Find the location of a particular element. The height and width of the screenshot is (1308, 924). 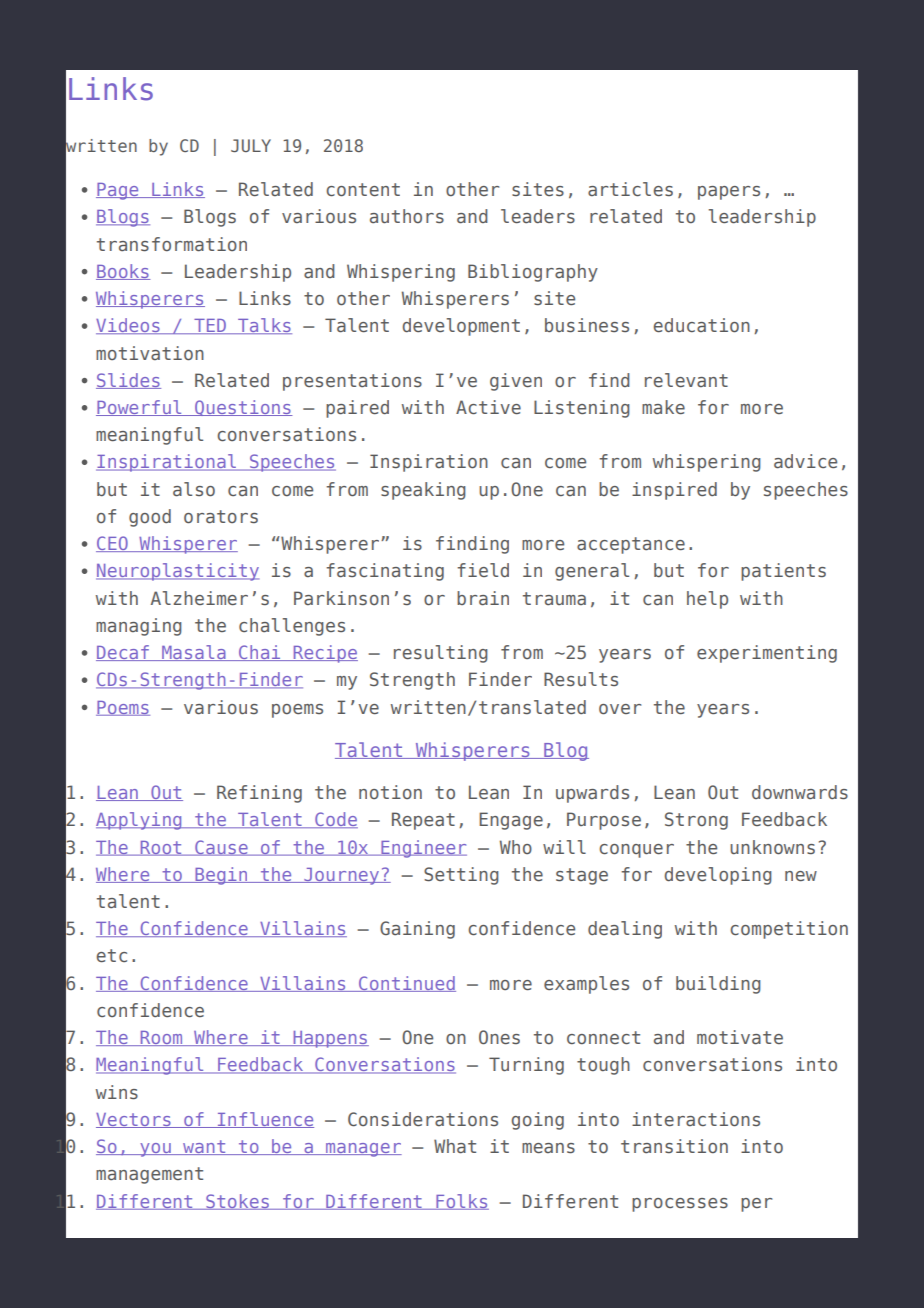

also is located at coordinates (194, 489).
